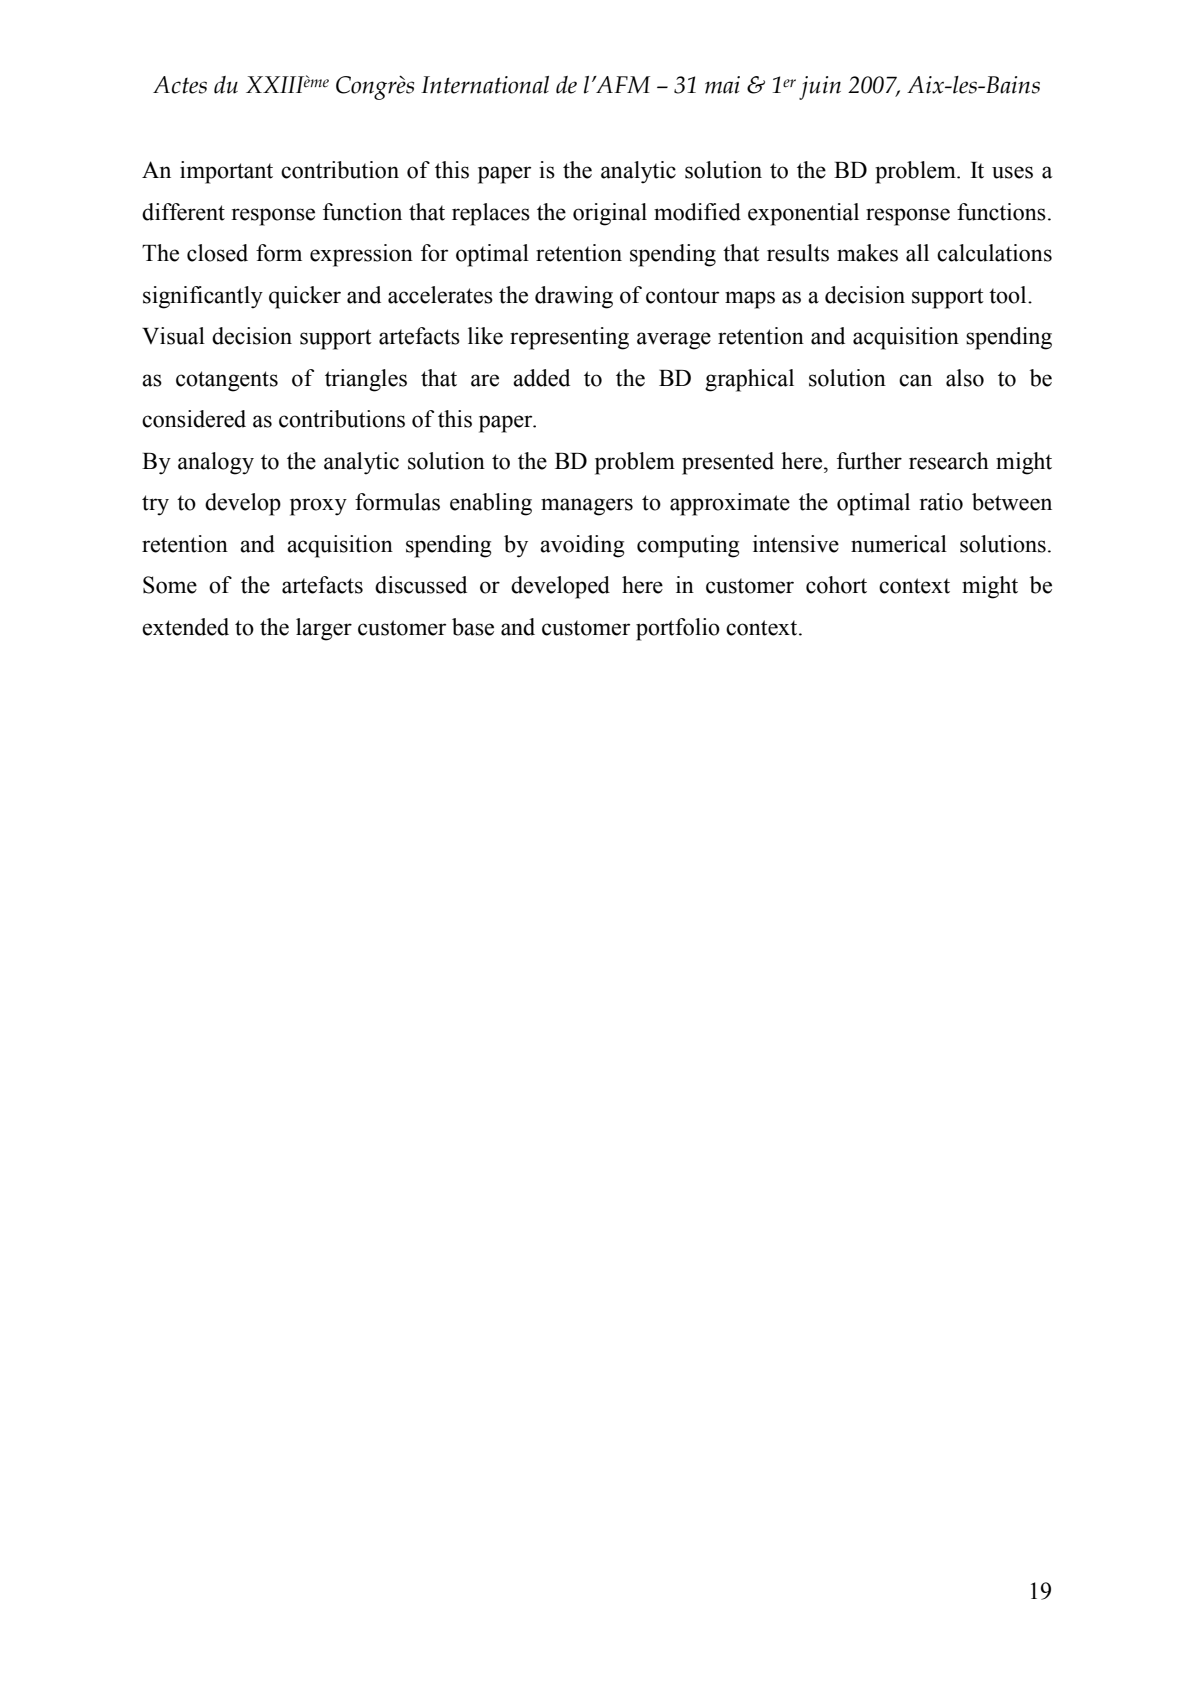 This screenshot has height=1690, width=1194. Describe the element at coordinates (569, 338) in the screenshot. I see `representing` at that location.
